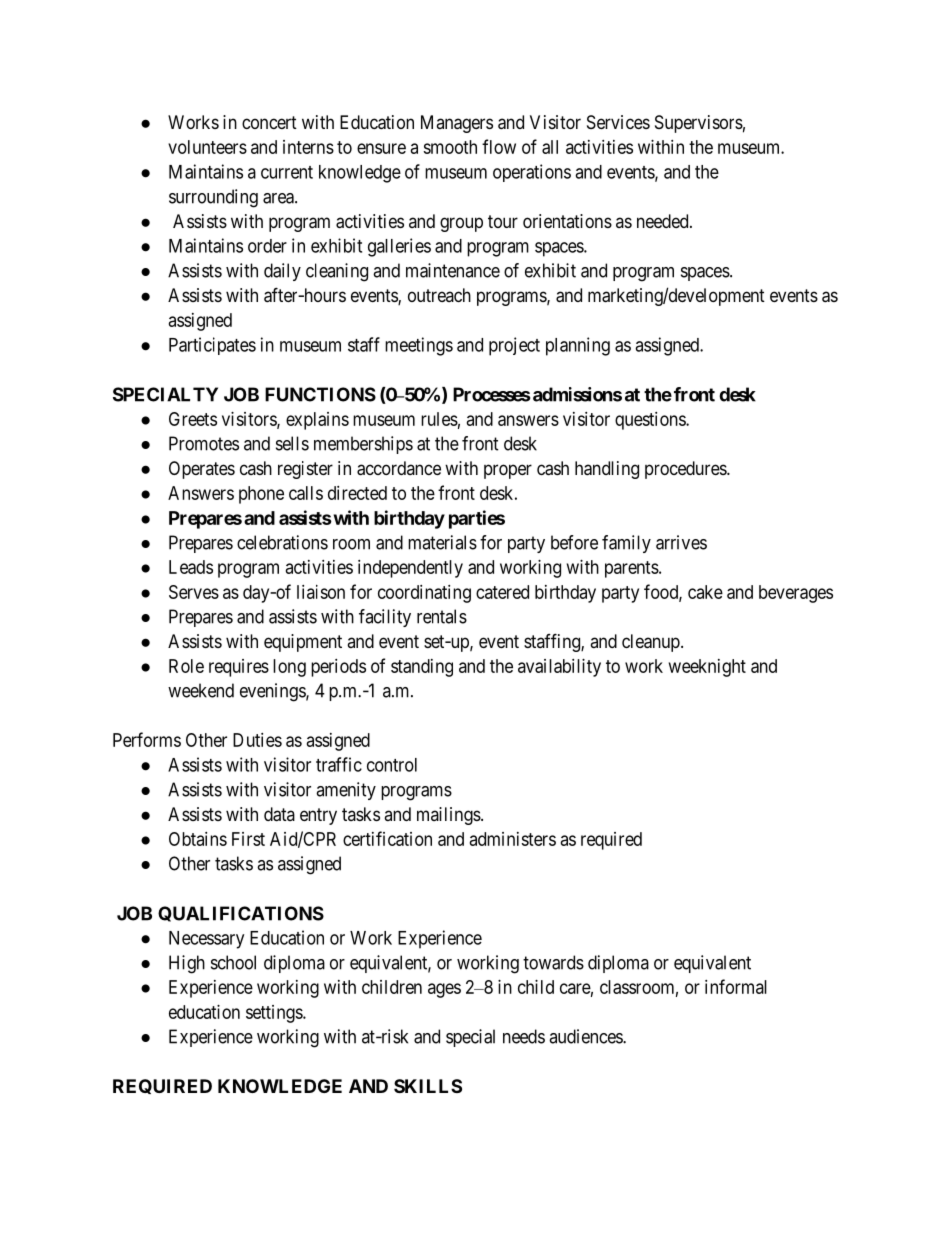  I want to click on SKILLS, so click(428, 1086).
